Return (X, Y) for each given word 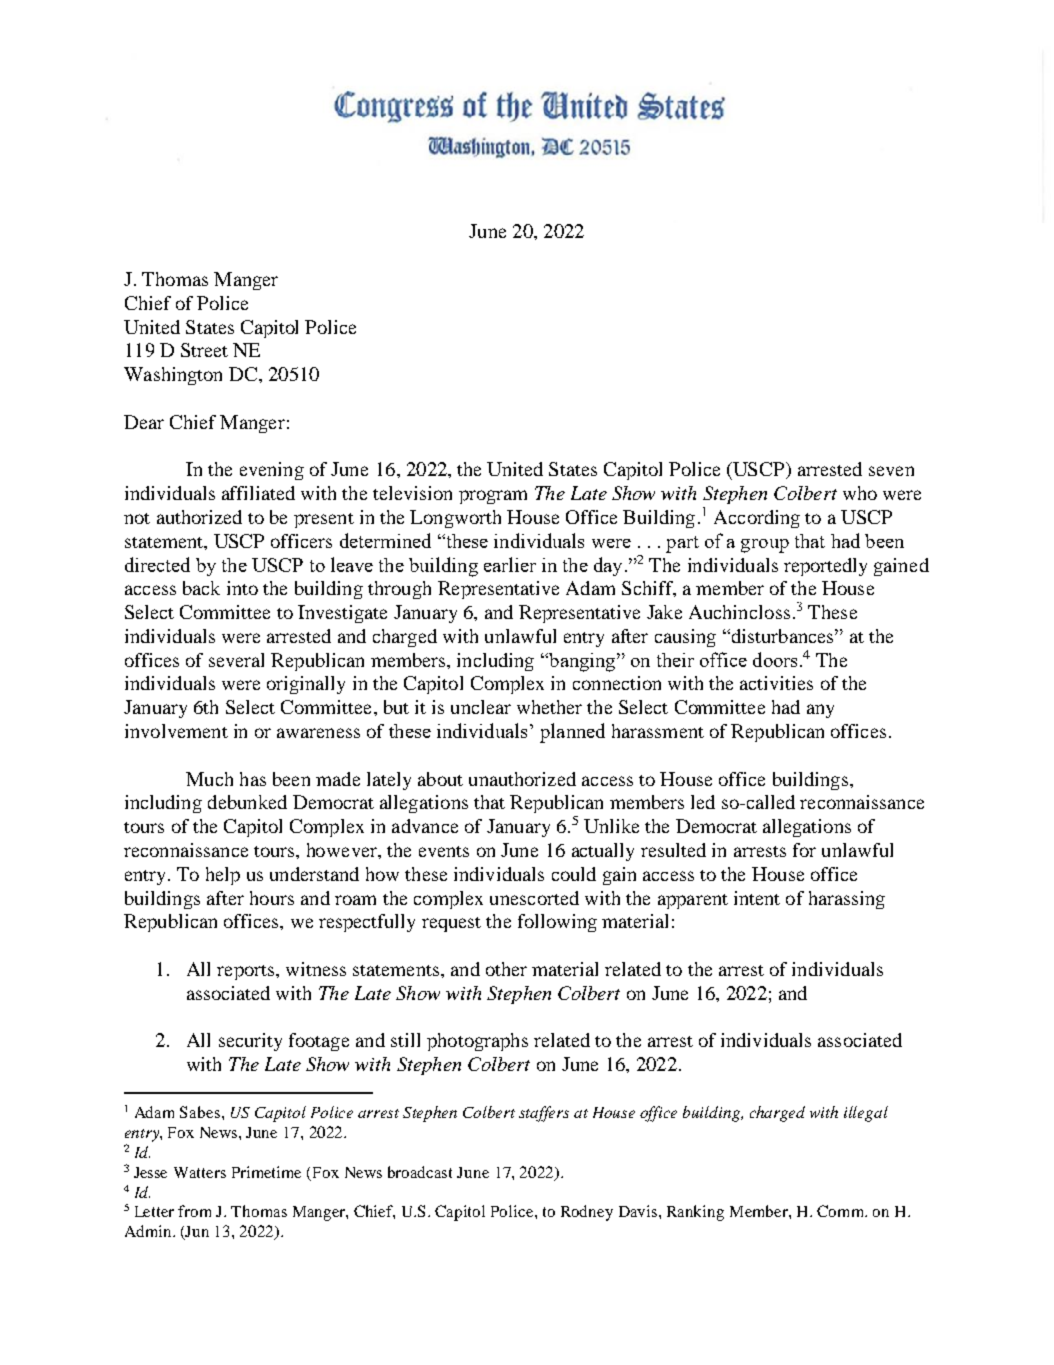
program (493, 497)
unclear (481, 707)
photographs (477, 1042)
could (574, 874)
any (820, 711)
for (804, 850)
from (194, 1211)
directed (157, 564)
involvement (176, 731)
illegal (866, 1114)
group (765, 546)
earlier (510, 564)
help (223, 876)
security (250, 1042)
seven (891, 471)
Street (204, 350)
